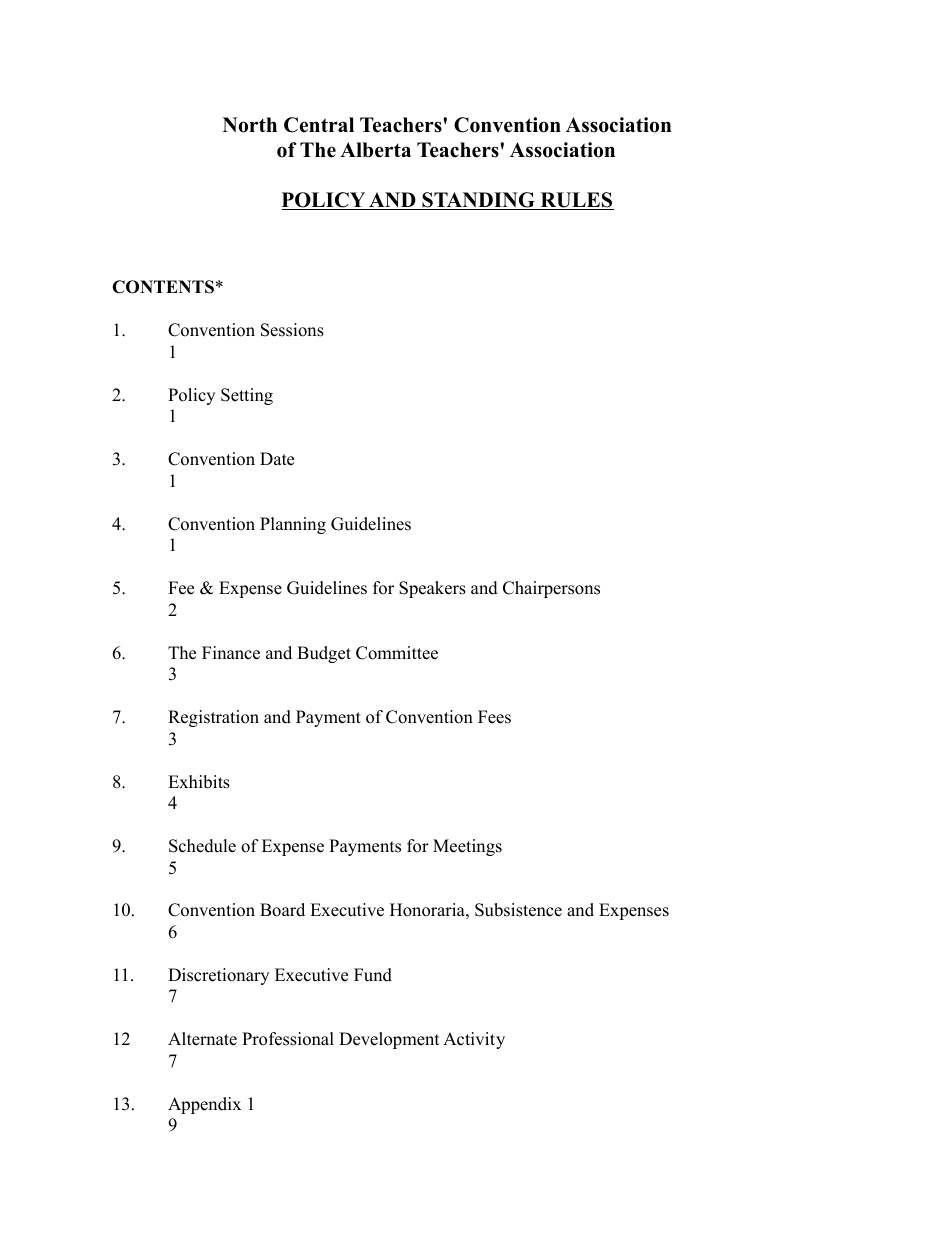 Image resolution: width=952 pixels, height=1233 pixels. What do you see at coordinates (247, 396) in the screenshot?
I see `Setting` at bounding box center [247, 396].
